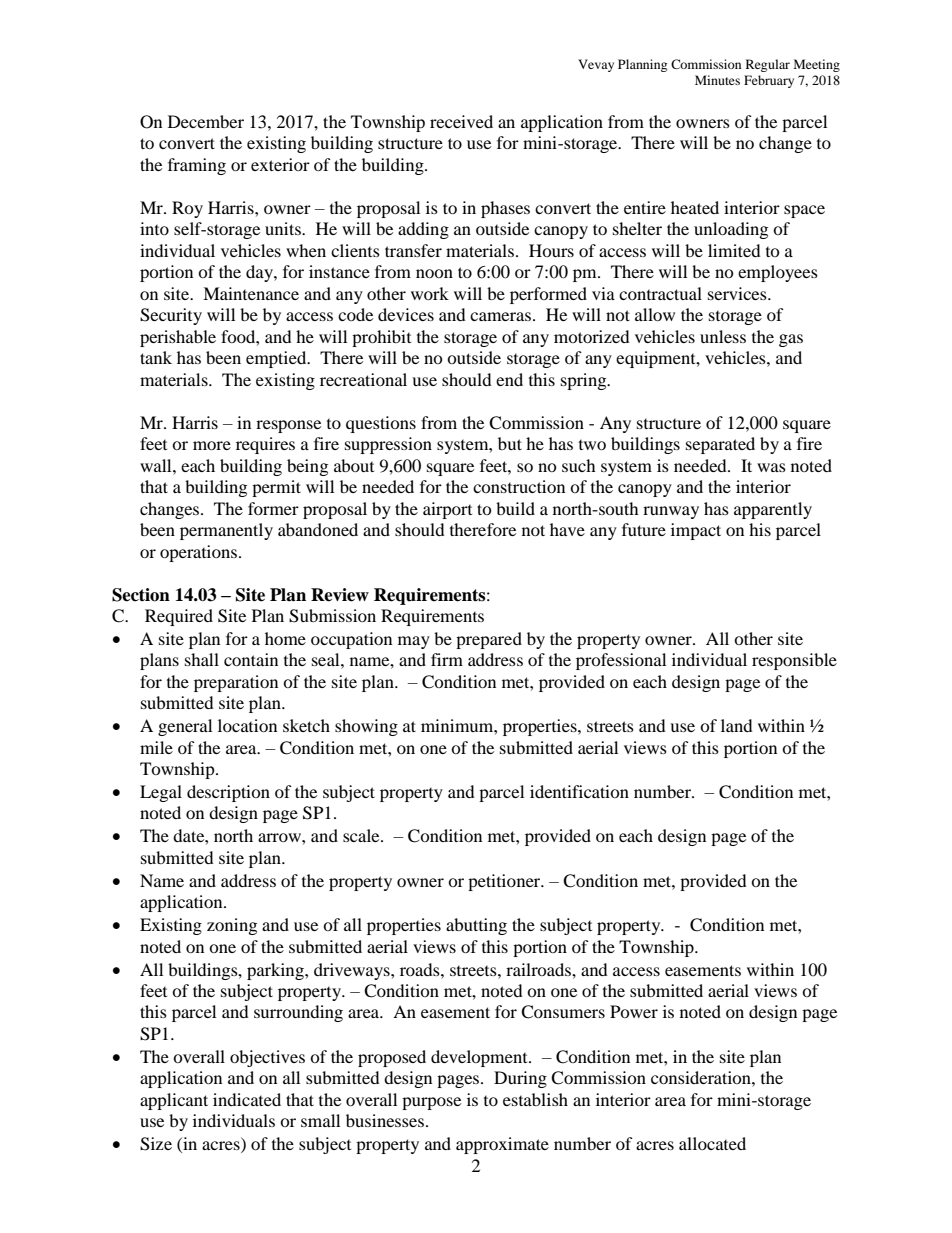 Image resolution: width=952 pixels, height=1233 pixels. What do you see at coordinates (717, 80) in the document?
I see `Minutes` at bounding box center [717, 80].
